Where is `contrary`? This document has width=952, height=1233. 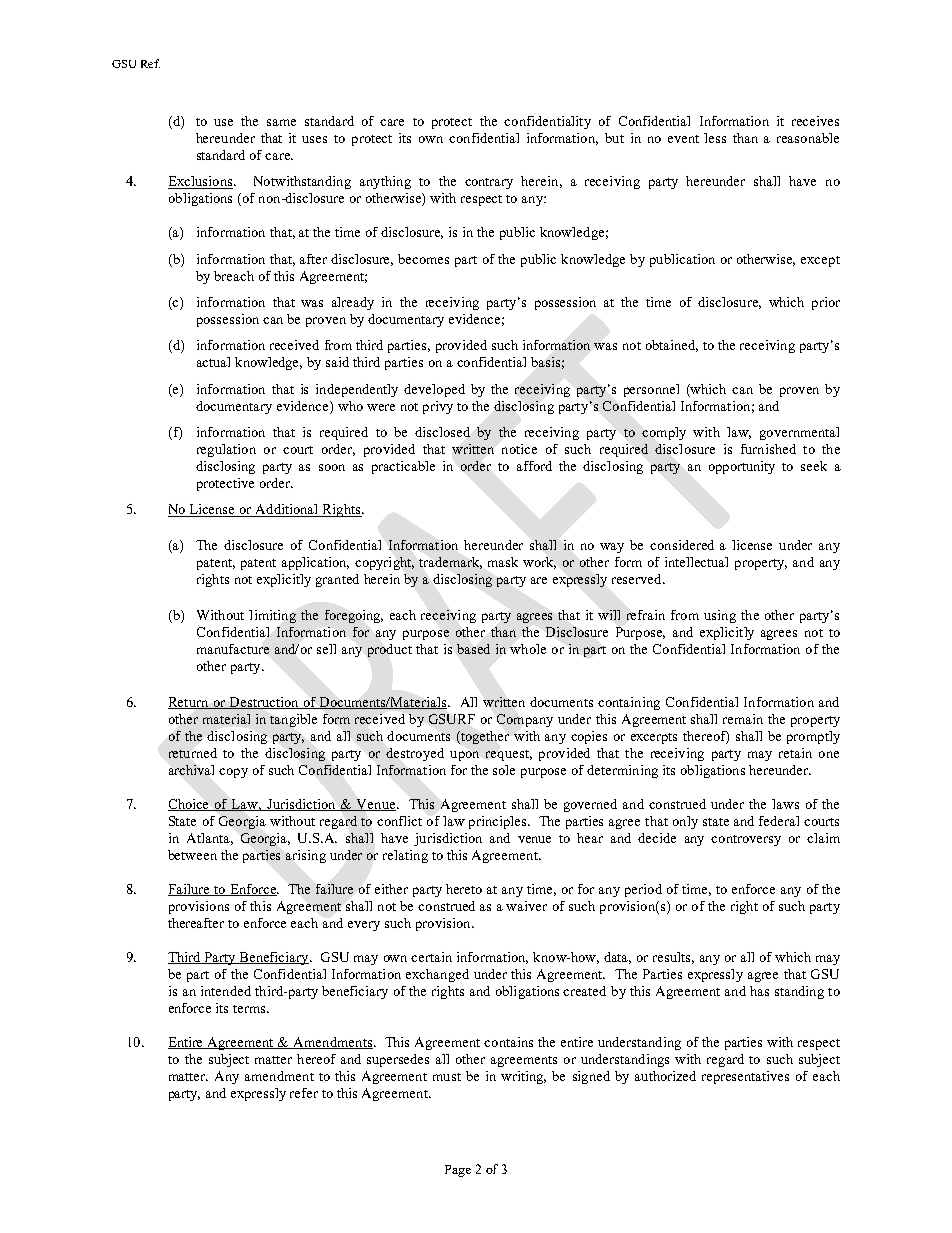
contrary is located at coordinates (489, 183).
